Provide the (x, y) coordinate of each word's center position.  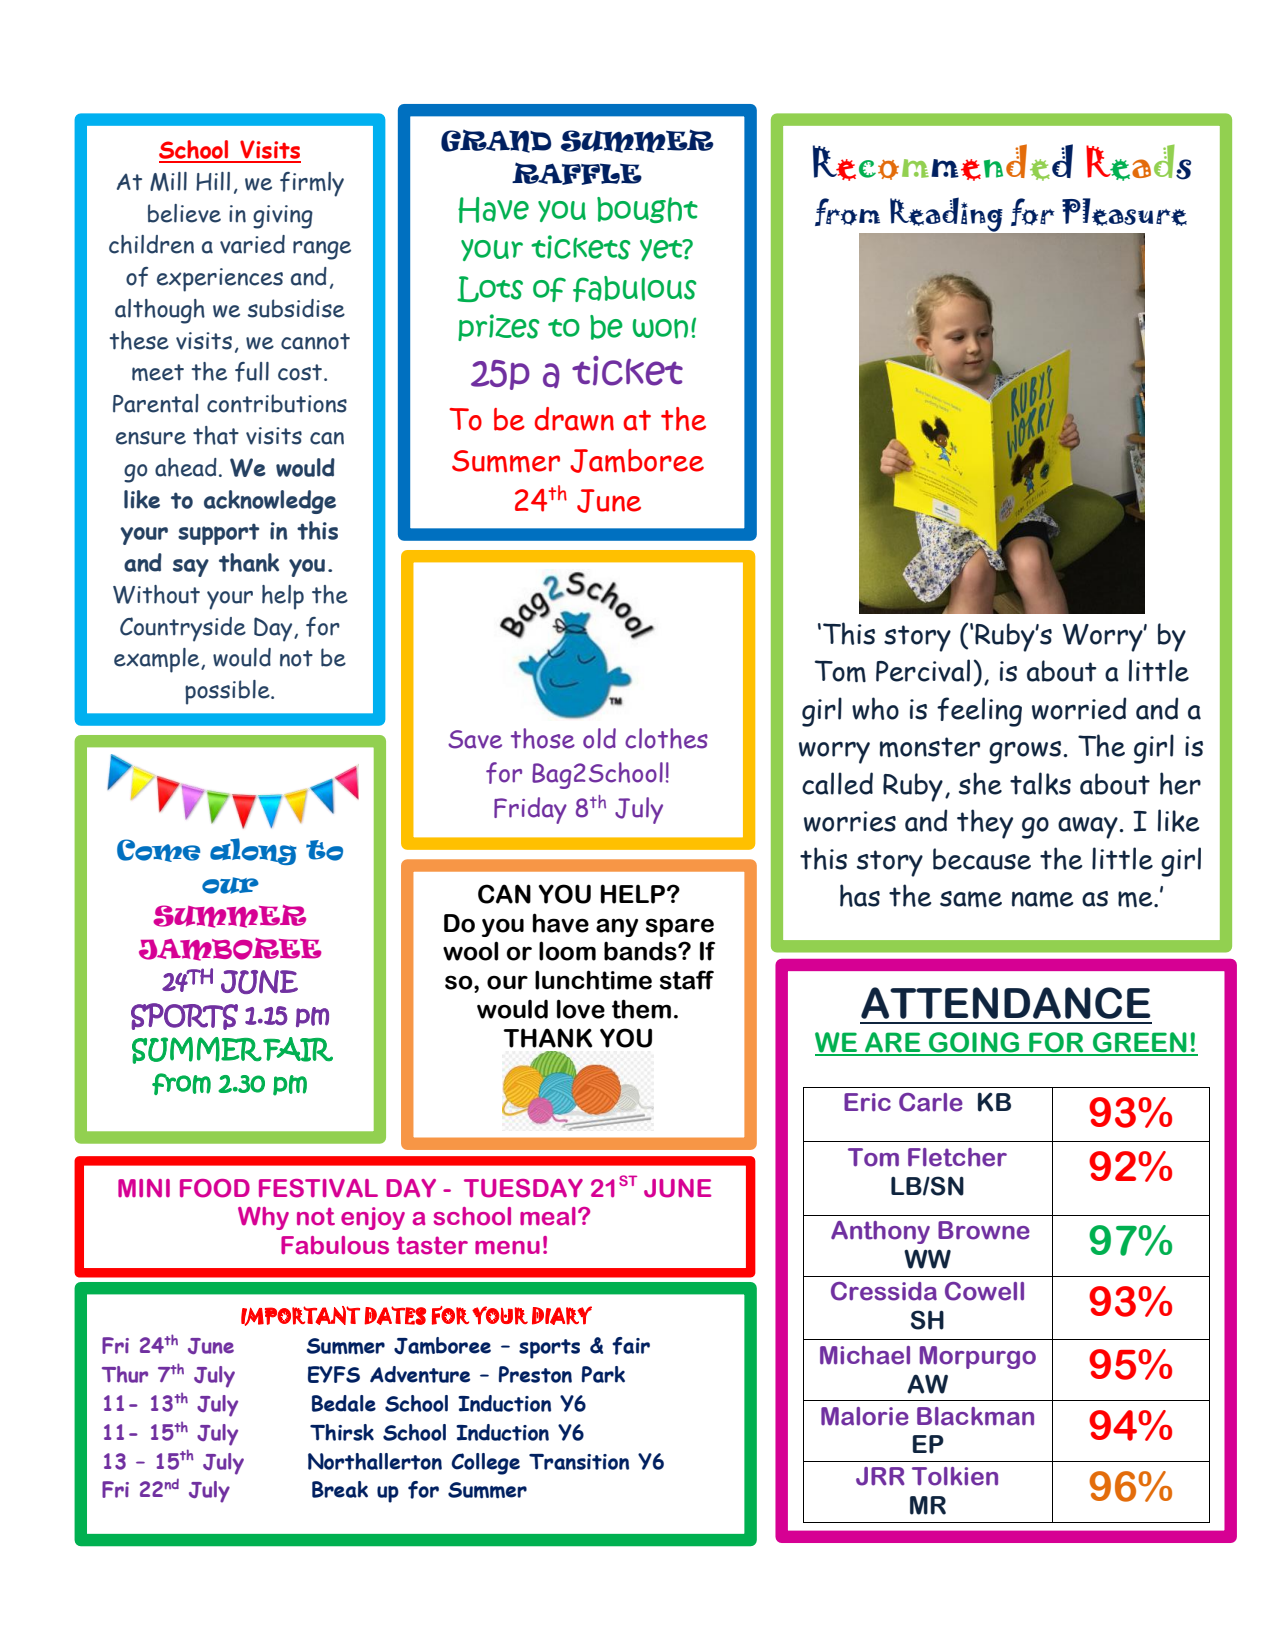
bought (647, 210)
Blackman (975, 1416)
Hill (213, 181)
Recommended (943, 162)
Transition (579, 1462)
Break (340, 1489)
